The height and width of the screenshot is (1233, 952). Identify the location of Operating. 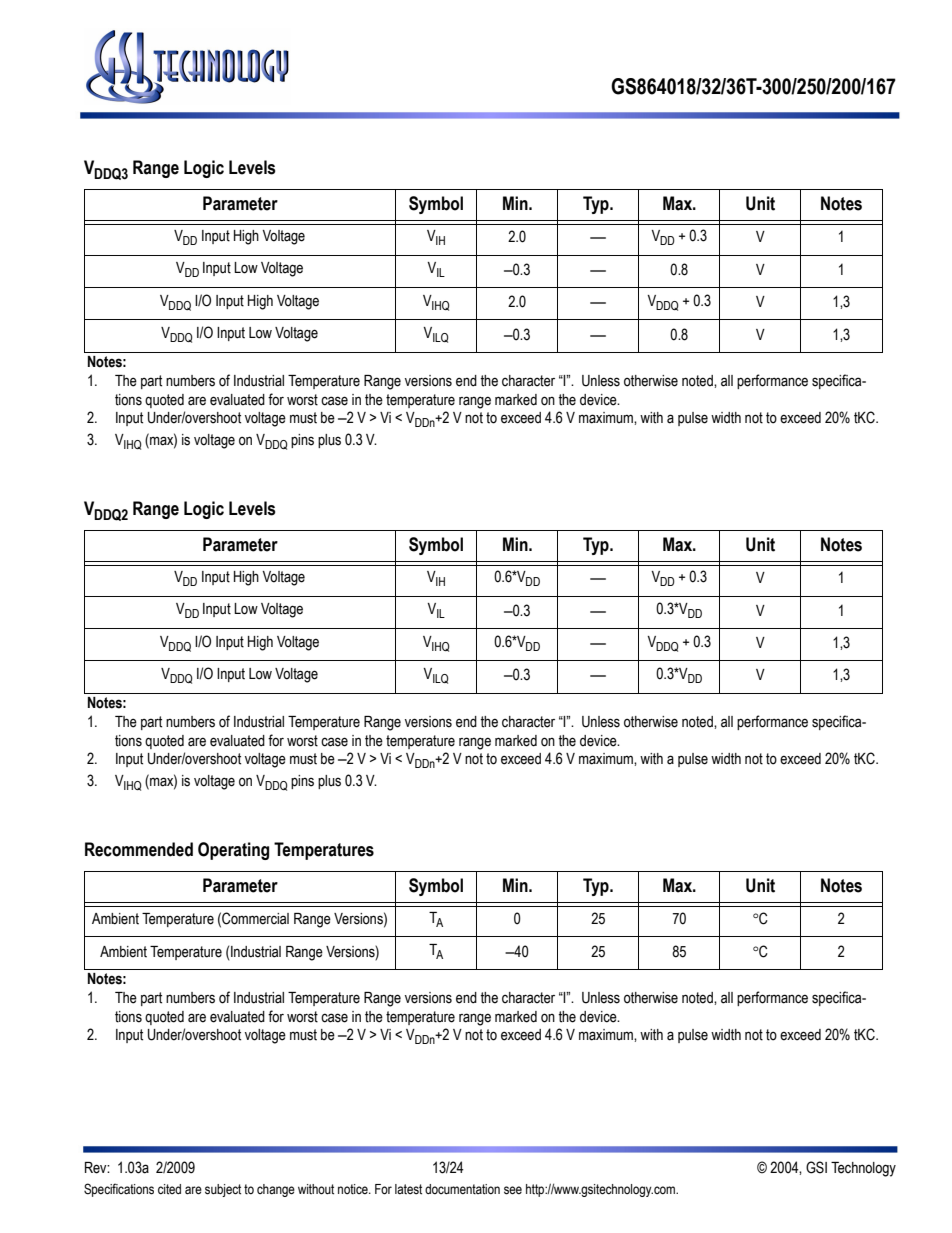
(233, 851).
